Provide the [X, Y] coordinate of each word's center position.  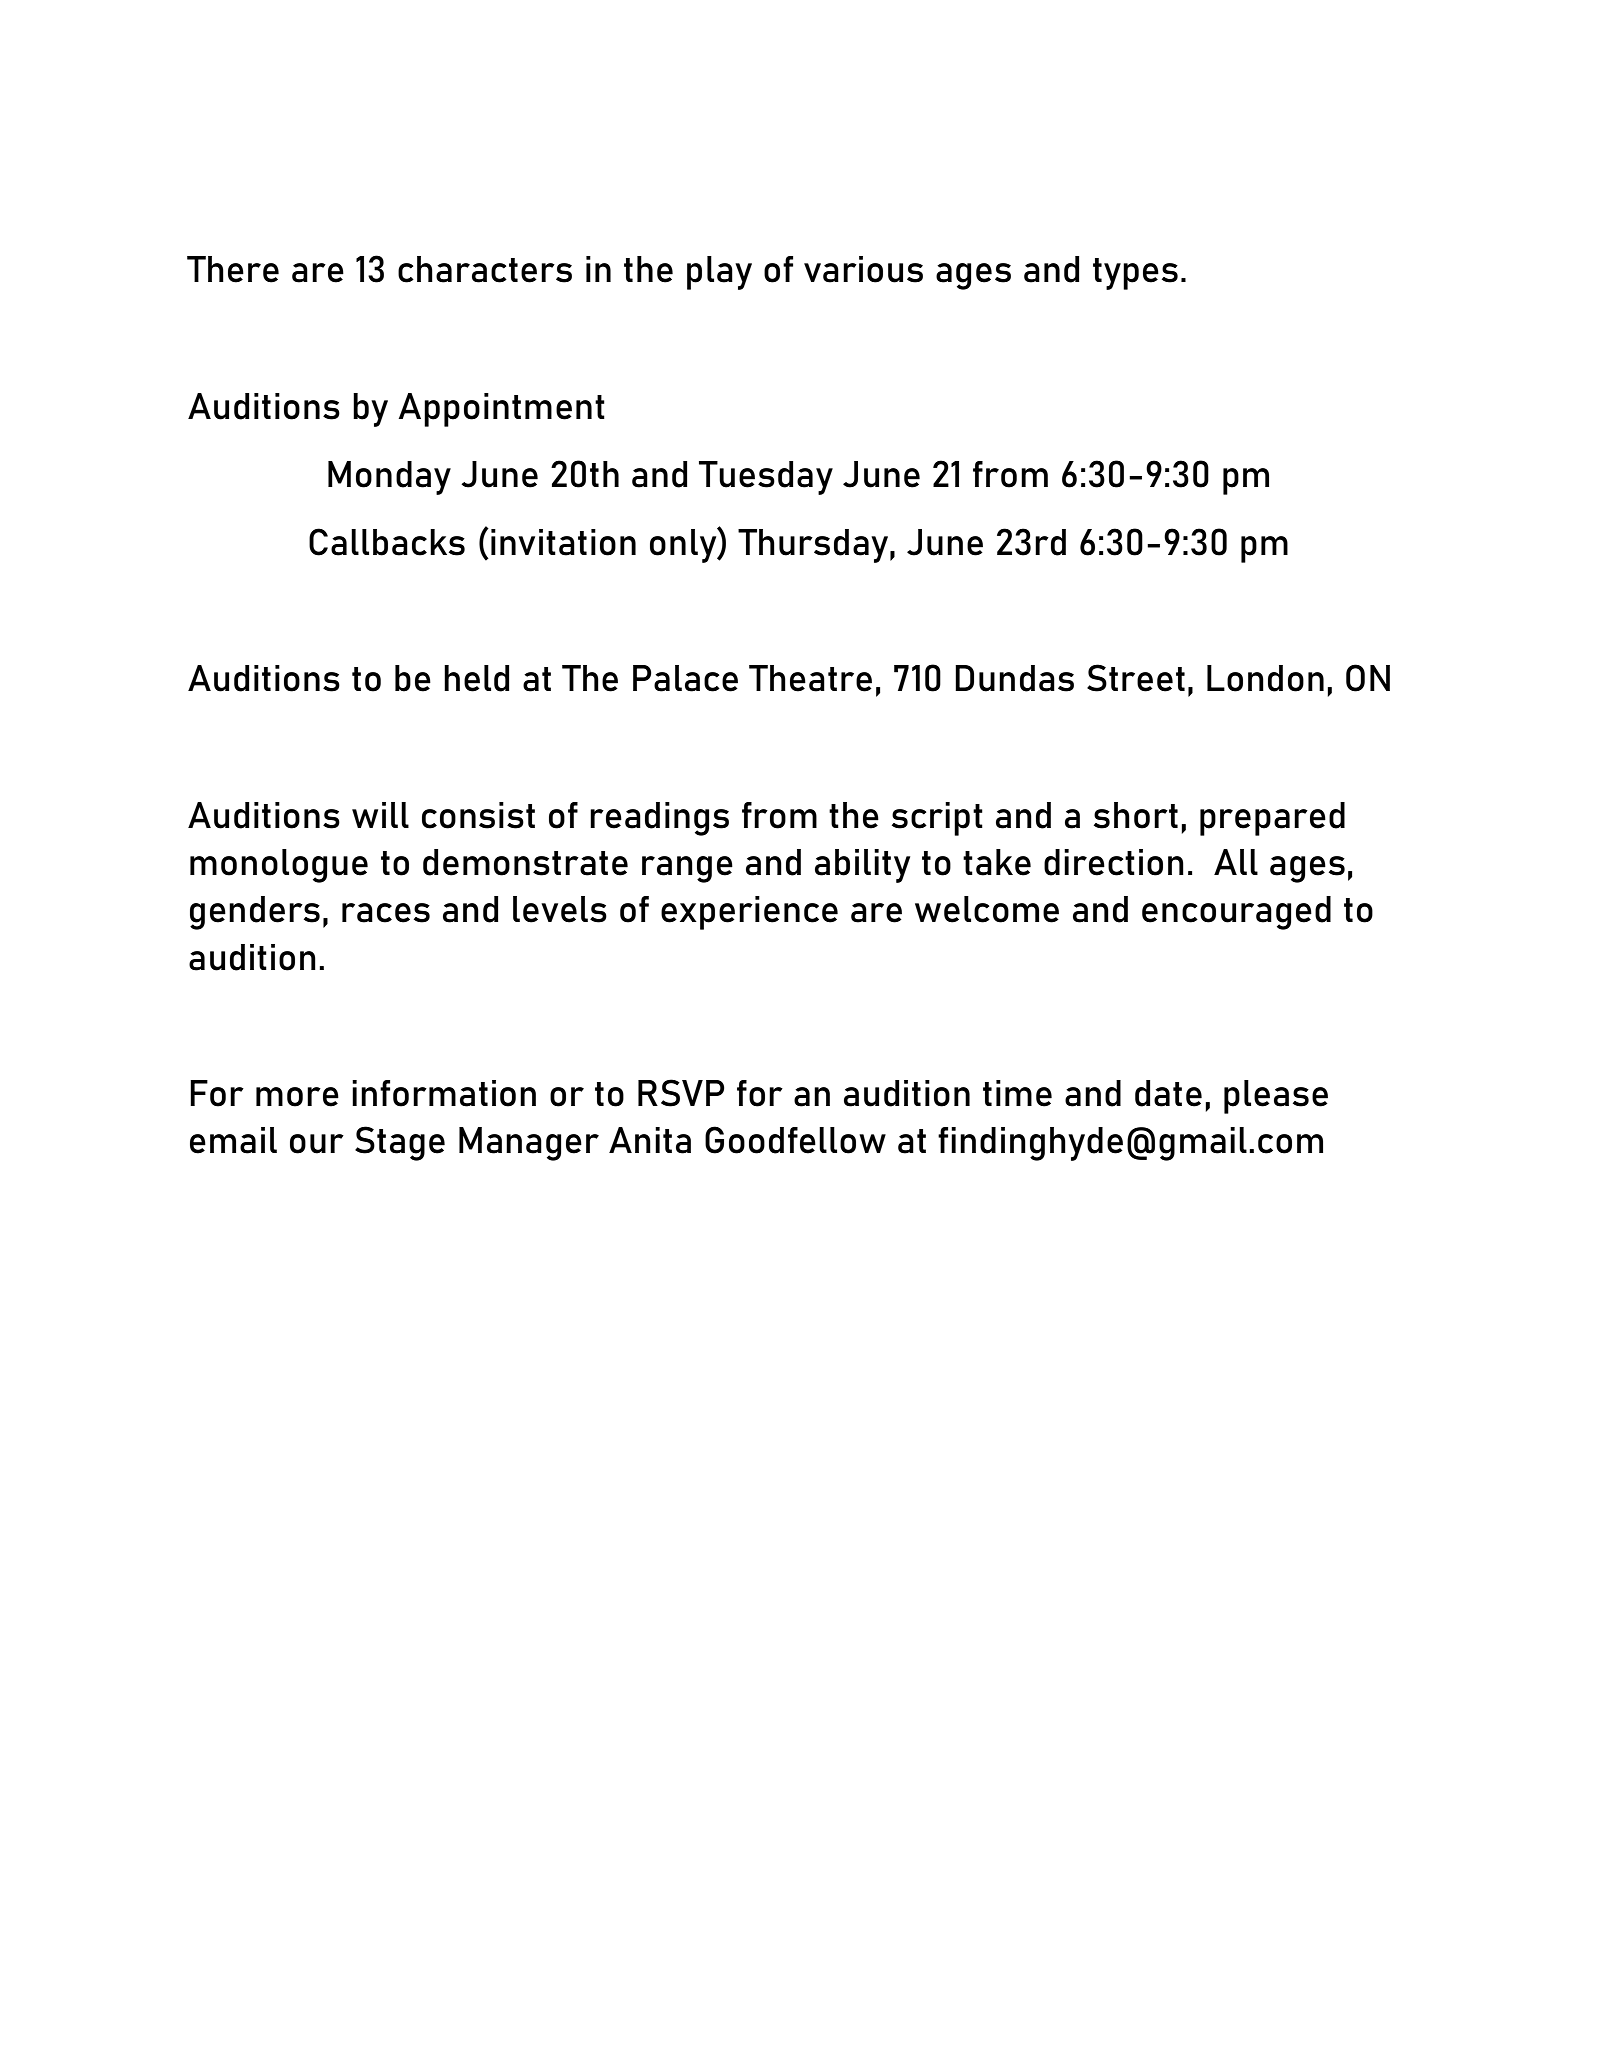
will [380, 815]
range [687, 869]
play [719, 273]
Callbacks [387, 542]
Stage [400, 1143]
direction [1114, 862]
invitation [563, 542]
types [1135, 274]
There [233, 269]
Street [1136, 678]
